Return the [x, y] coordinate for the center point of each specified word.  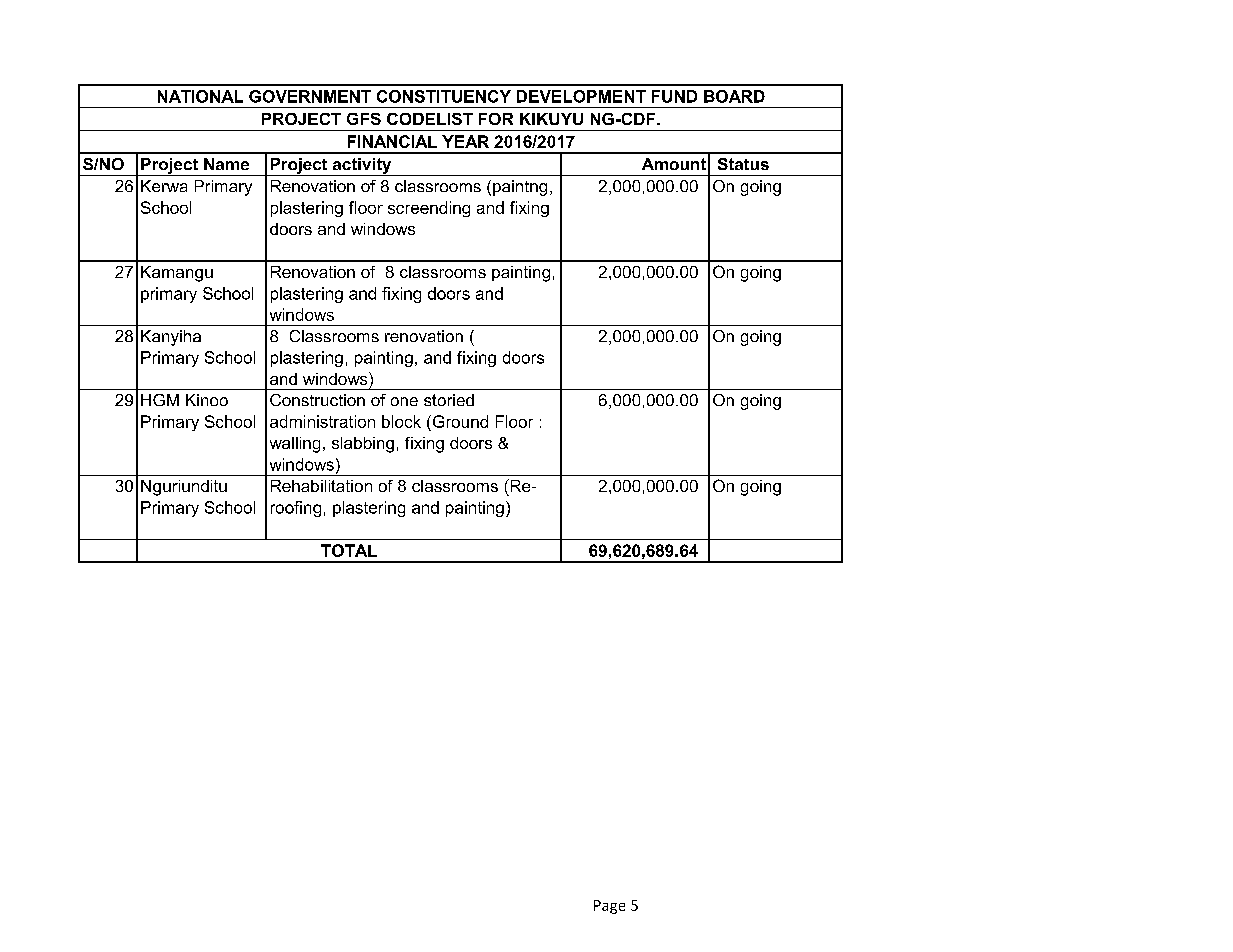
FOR [496, 119]
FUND [674, 96]
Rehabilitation [321, 486]
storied [449, 400]
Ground [459, 421]
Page [609, 907]
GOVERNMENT [310, 96]
